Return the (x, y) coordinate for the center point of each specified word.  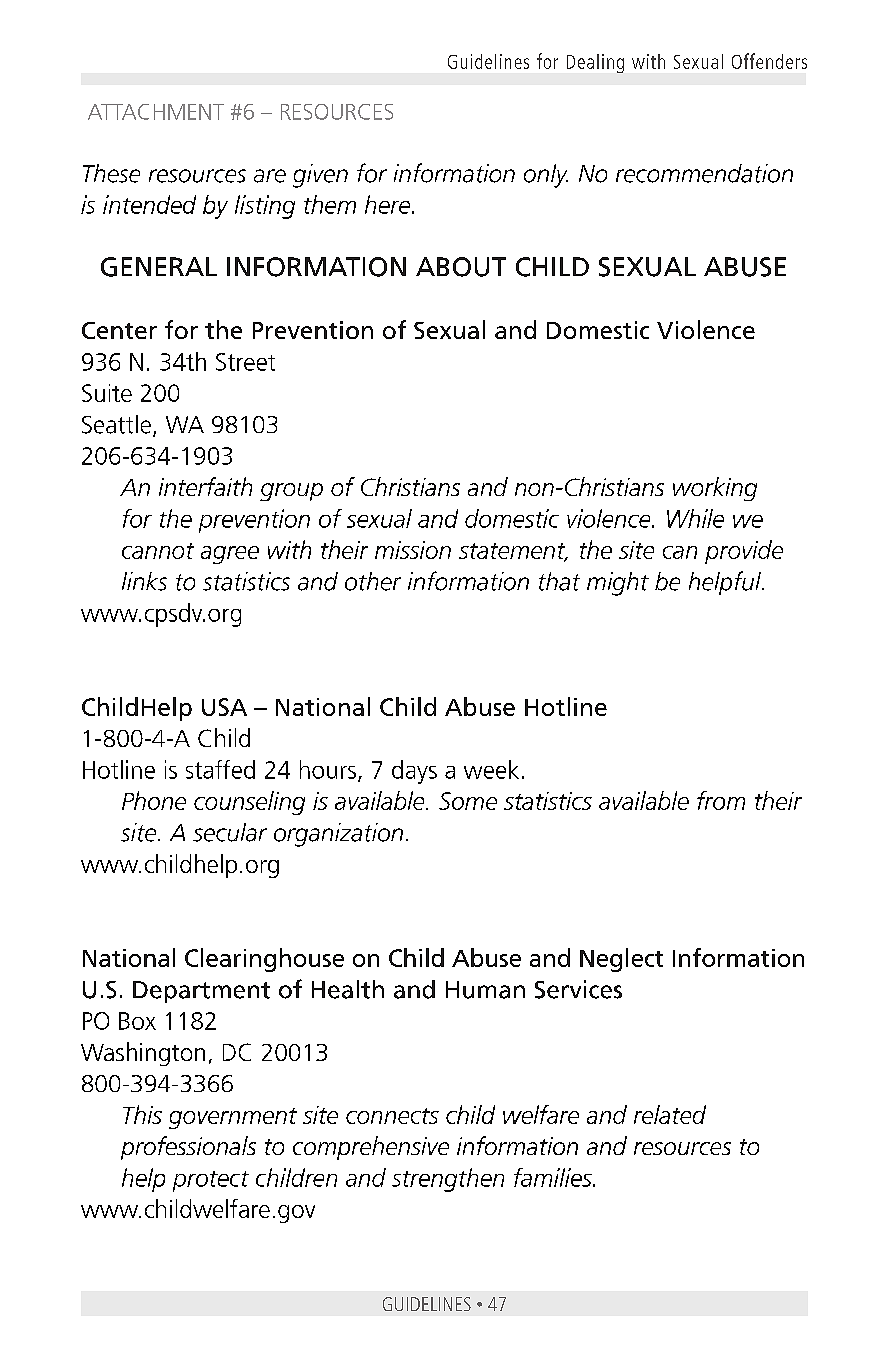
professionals (188, 1148)
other (373, 581)
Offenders (769, 61)
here (389, 204)
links (144, 581)
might (618, 584)
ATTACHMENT (156, 112)
